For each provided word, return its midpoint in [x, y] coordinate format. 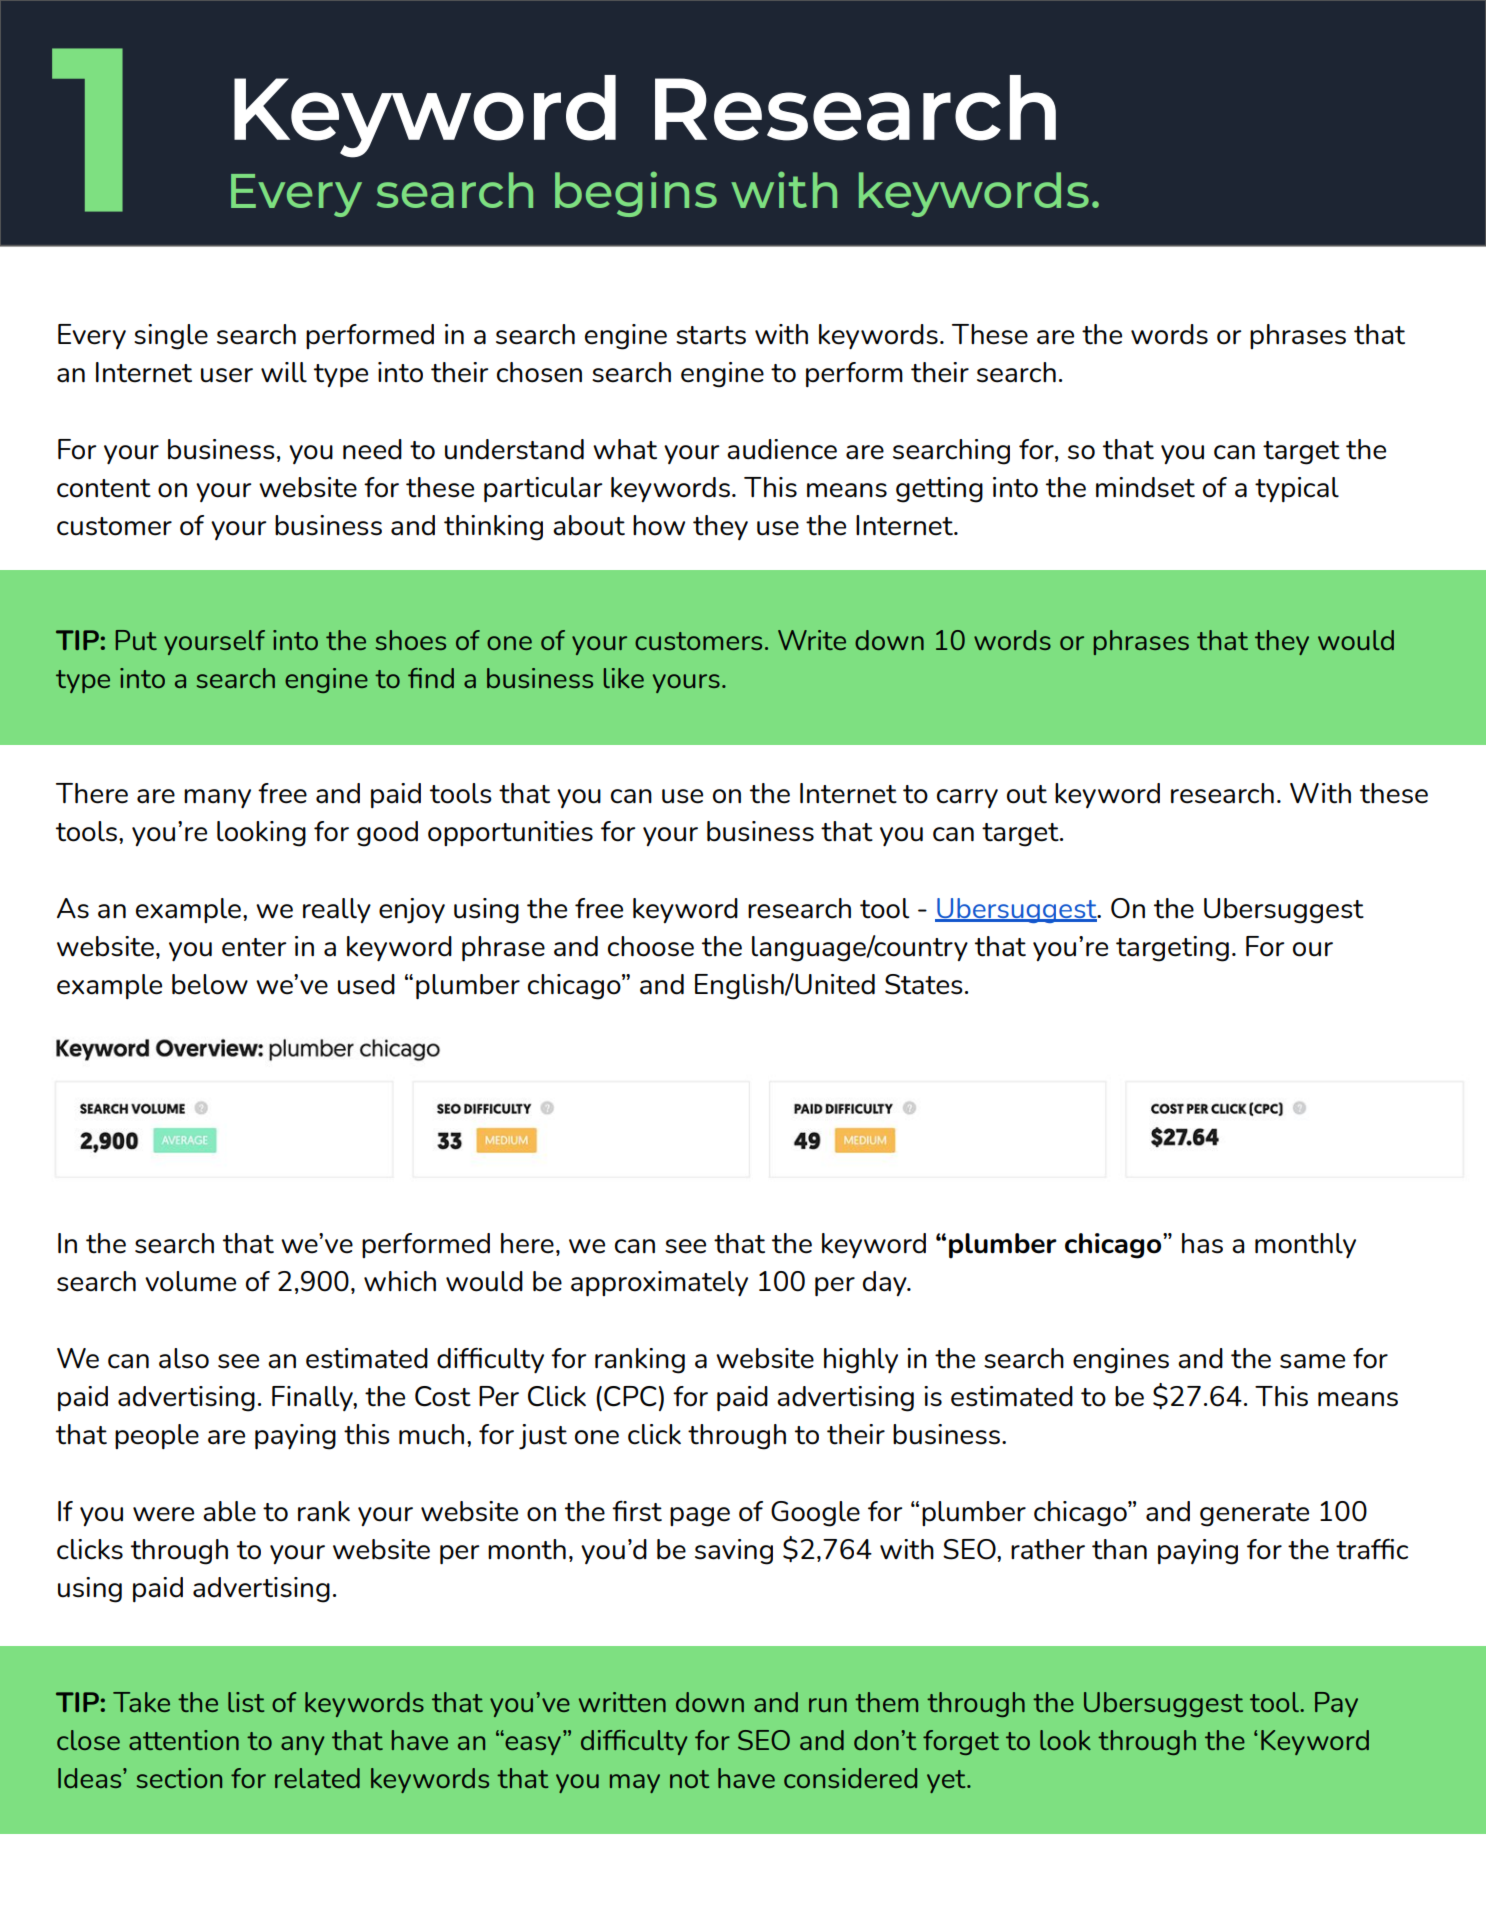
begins [636, 194]
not [689, 1779]
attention [184, 1740]
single [171, 337]
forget [961, 1742]
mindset [1145, 487]
